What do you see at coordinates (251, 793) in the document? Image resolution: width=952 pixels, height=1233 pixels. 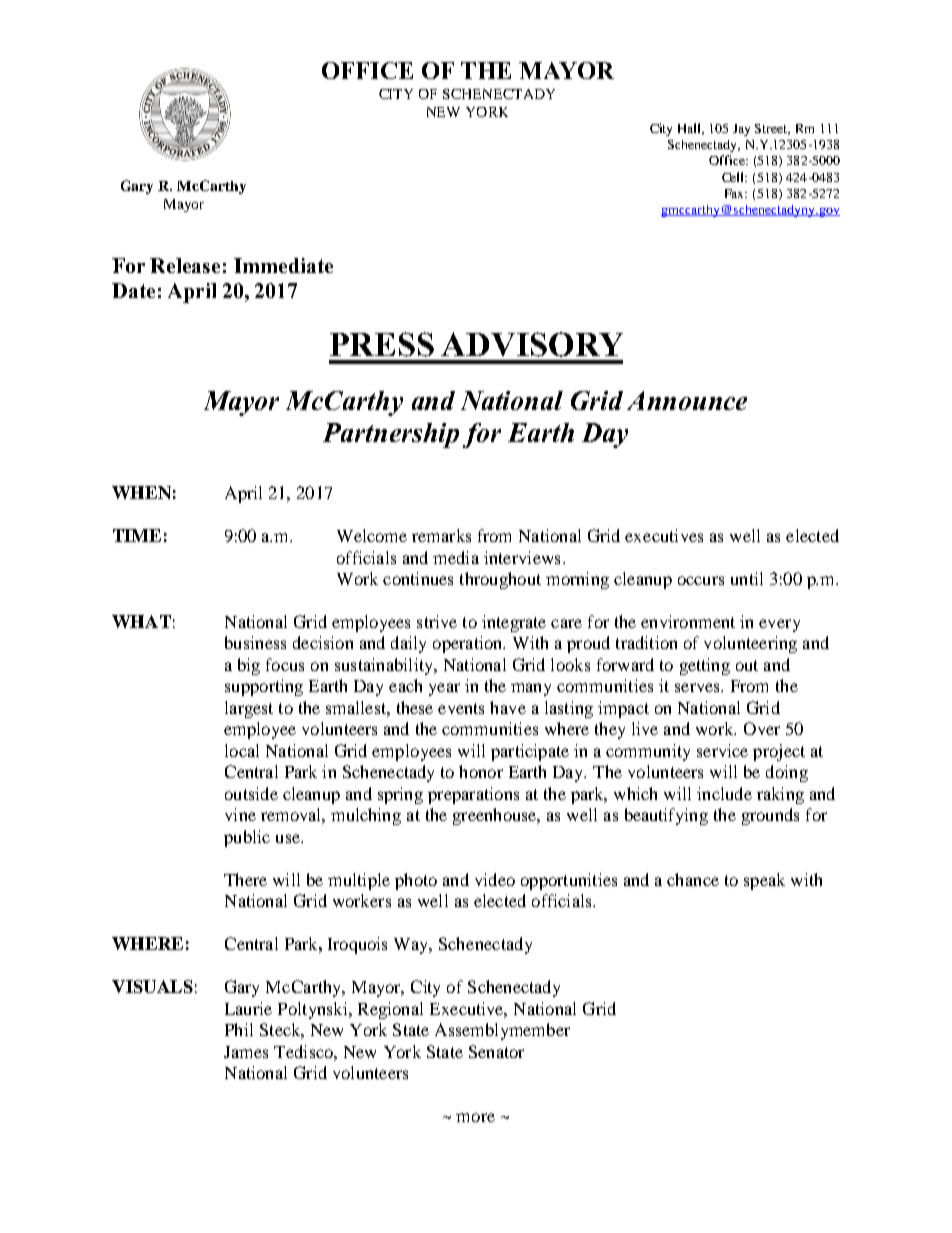 I see `outside` at bounding box center [251, 793].
